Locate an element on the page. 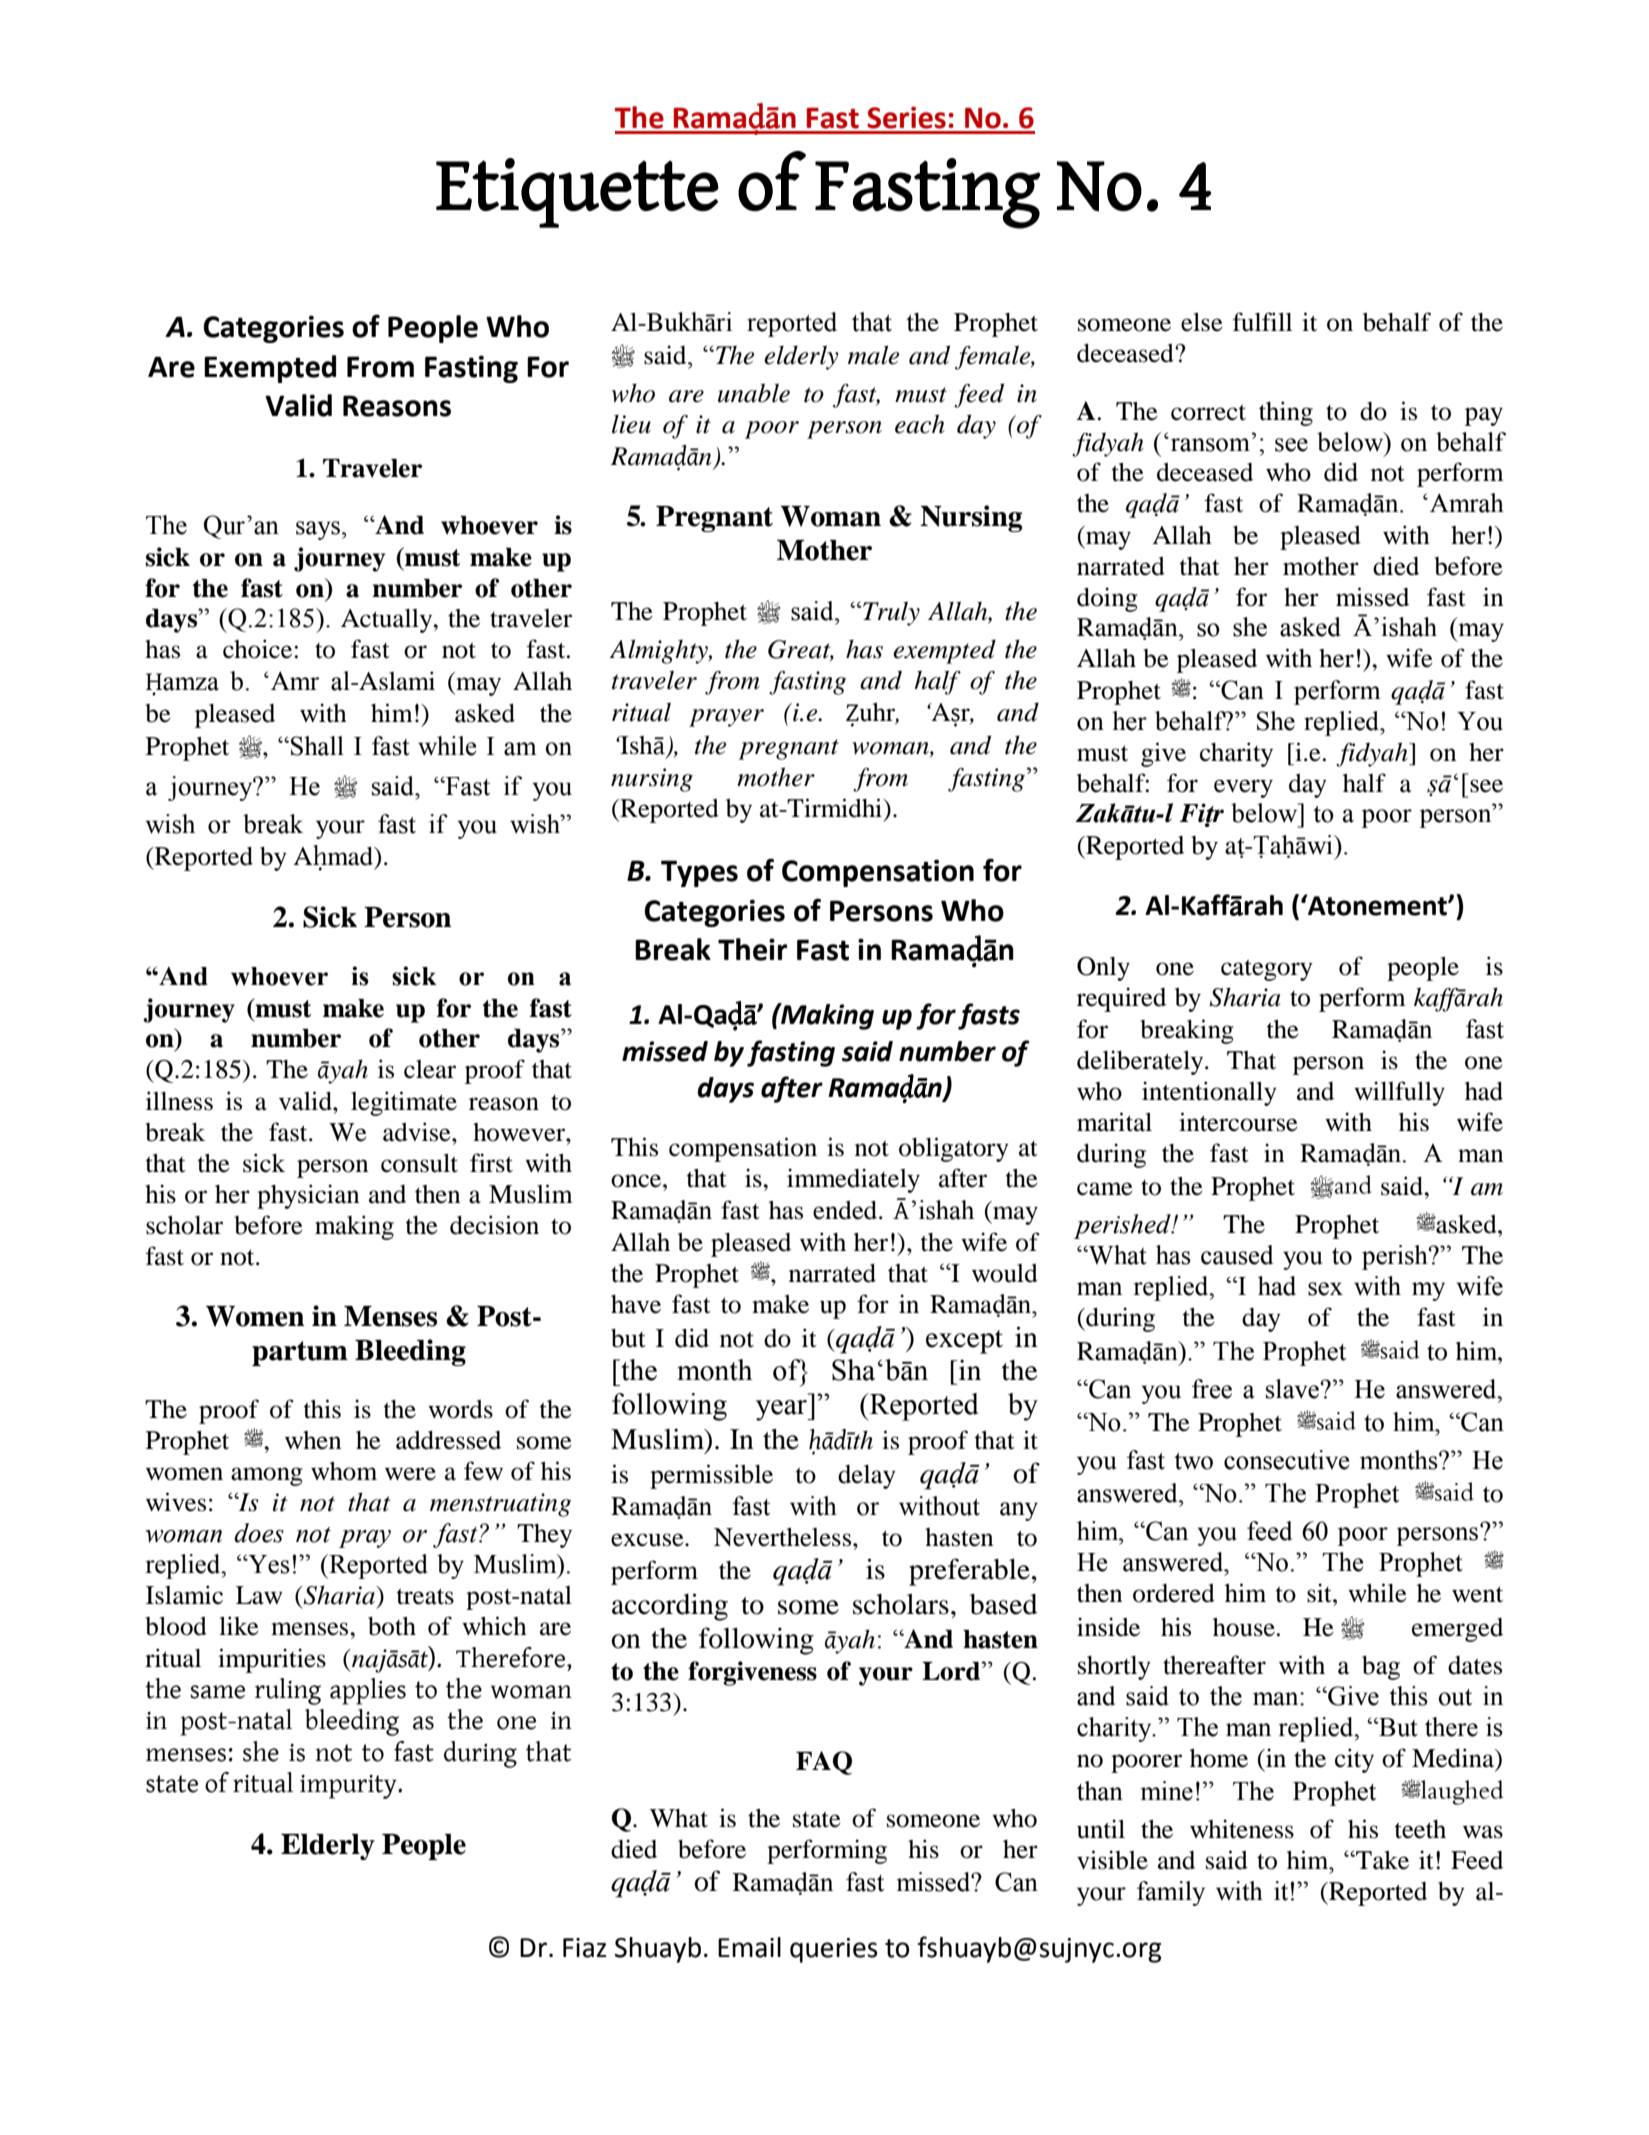 This document has height=2135, width=1649. impurity is located at coordinates (349, 1787).
